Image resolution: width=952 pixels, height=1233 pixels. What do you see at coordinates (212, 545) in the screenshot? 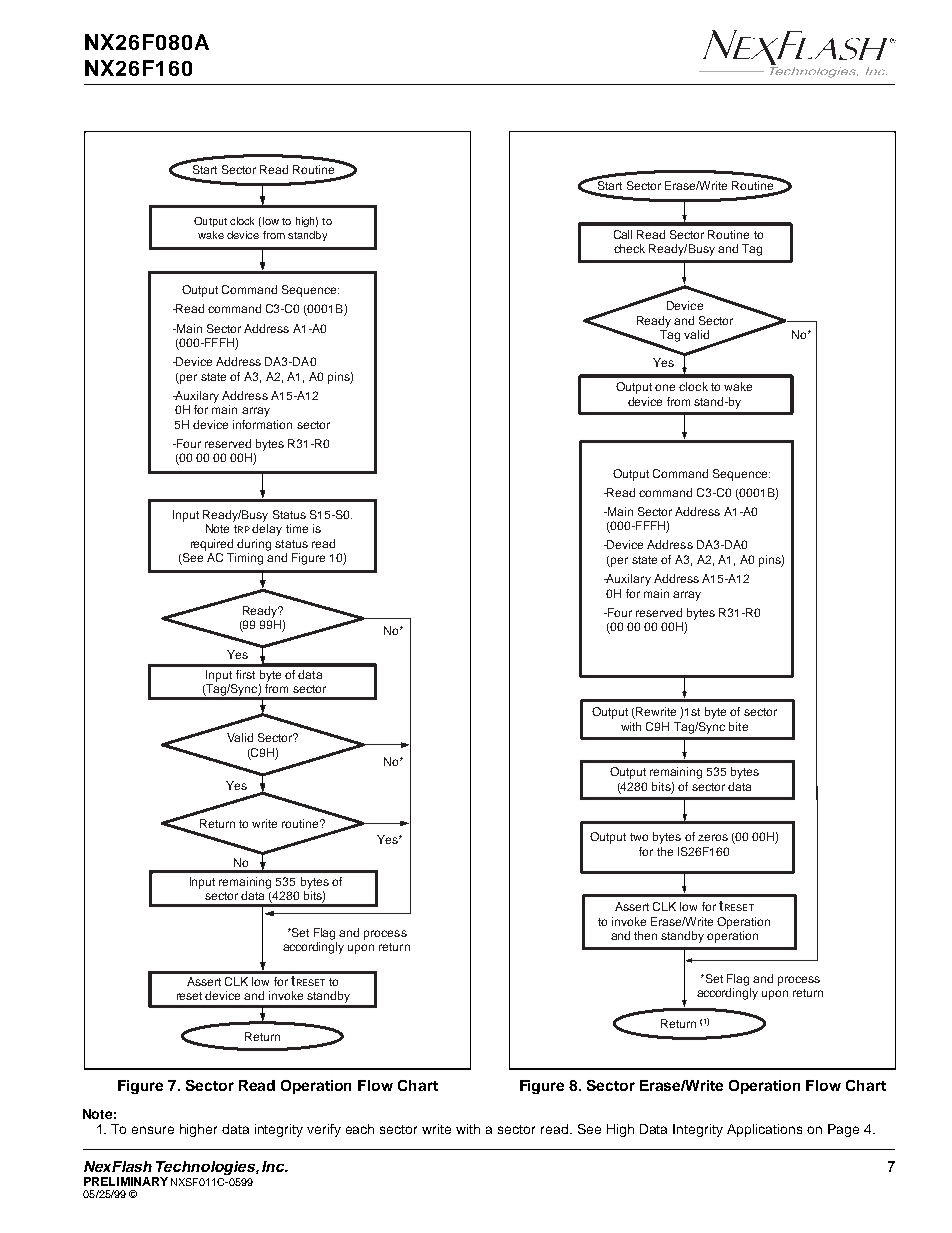
I see `required` at bounding box center [212, 545].
